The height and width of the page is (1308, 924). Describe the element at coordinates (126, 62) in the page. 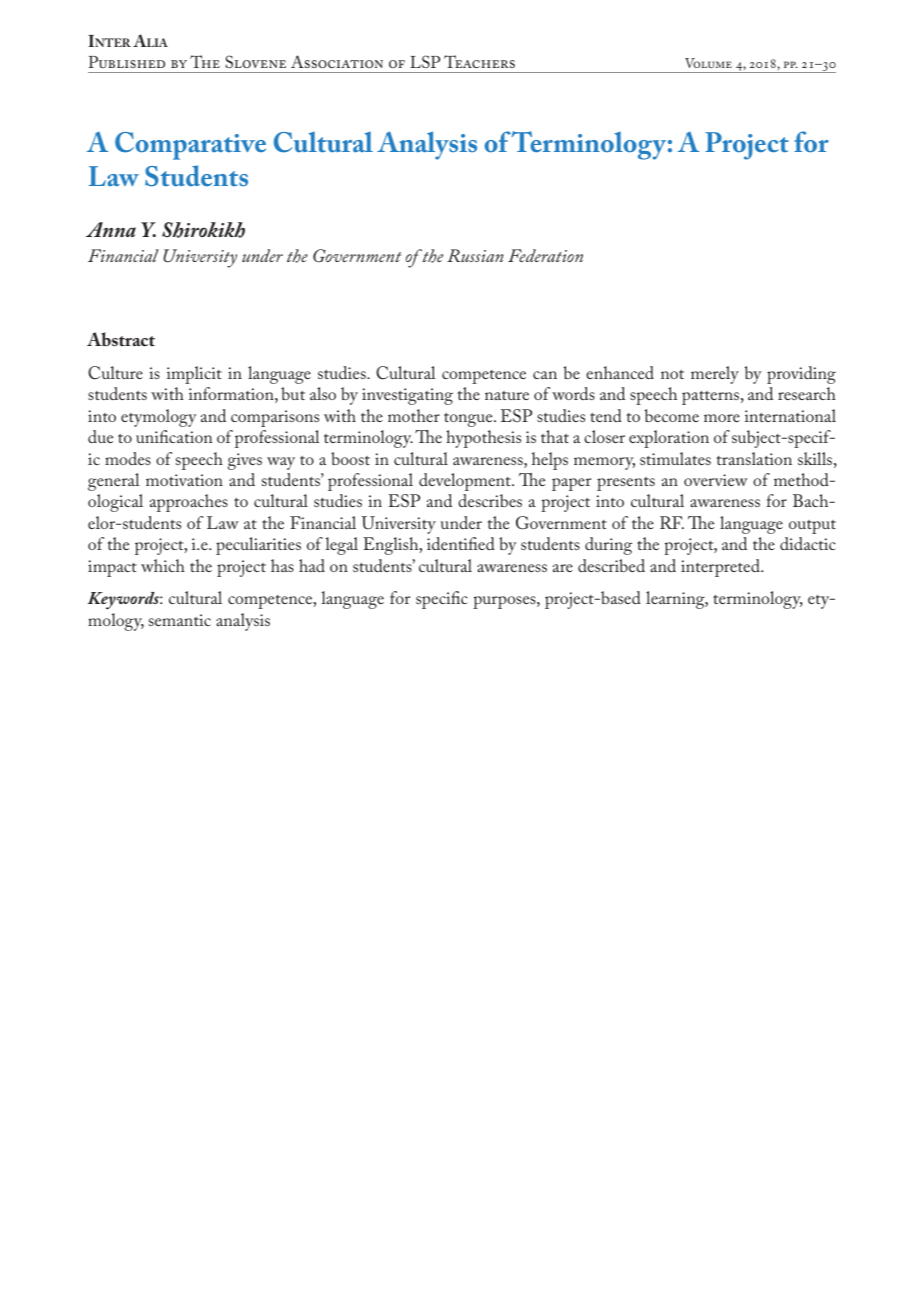

I see `Published` at that location.
